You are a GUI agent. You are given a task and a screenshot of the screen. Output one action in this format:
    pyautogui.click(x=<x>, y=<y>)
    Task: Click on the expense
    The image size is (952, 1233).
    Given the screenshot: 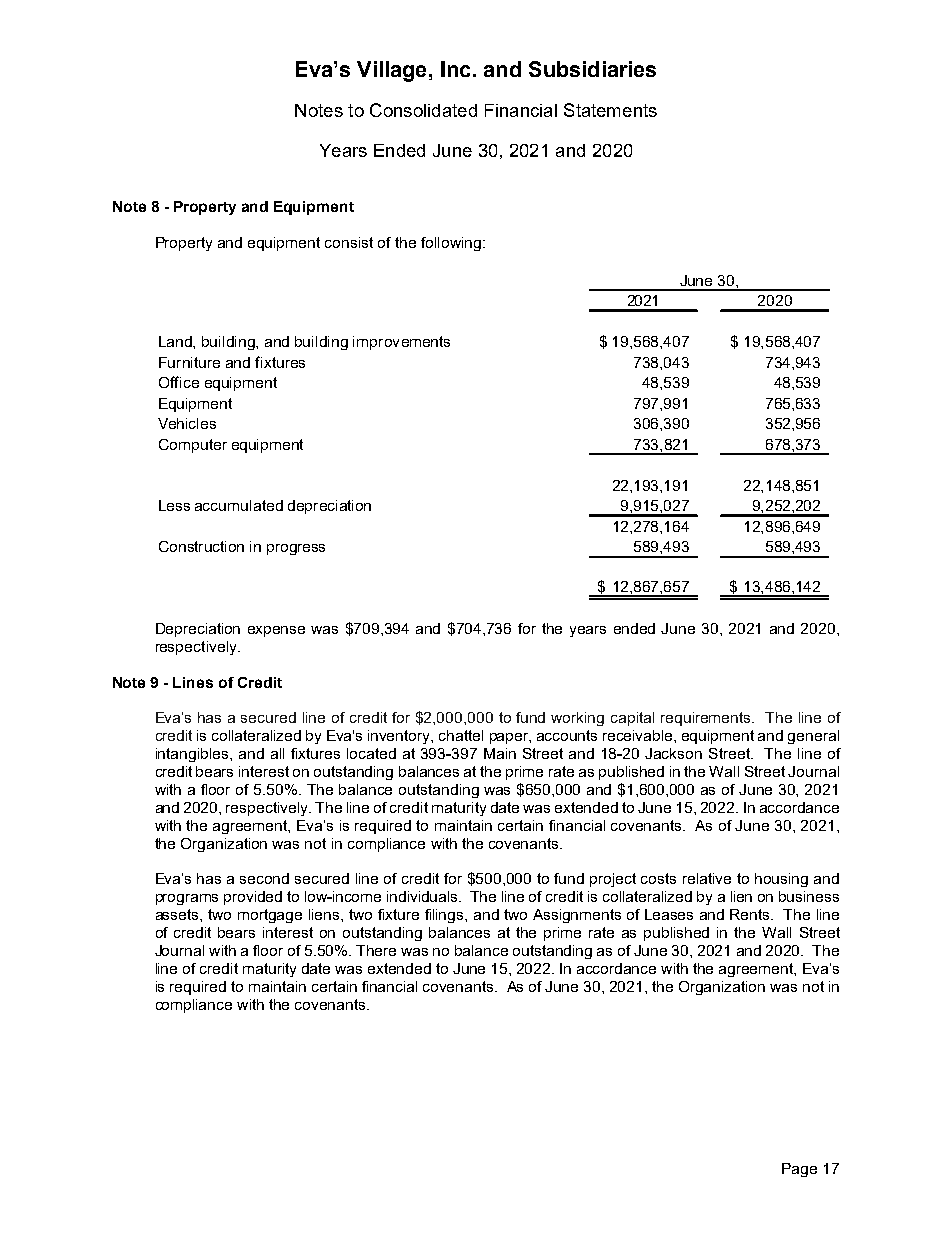 What is the action you would take?
    pyautogui.click(x=276, y=631)
